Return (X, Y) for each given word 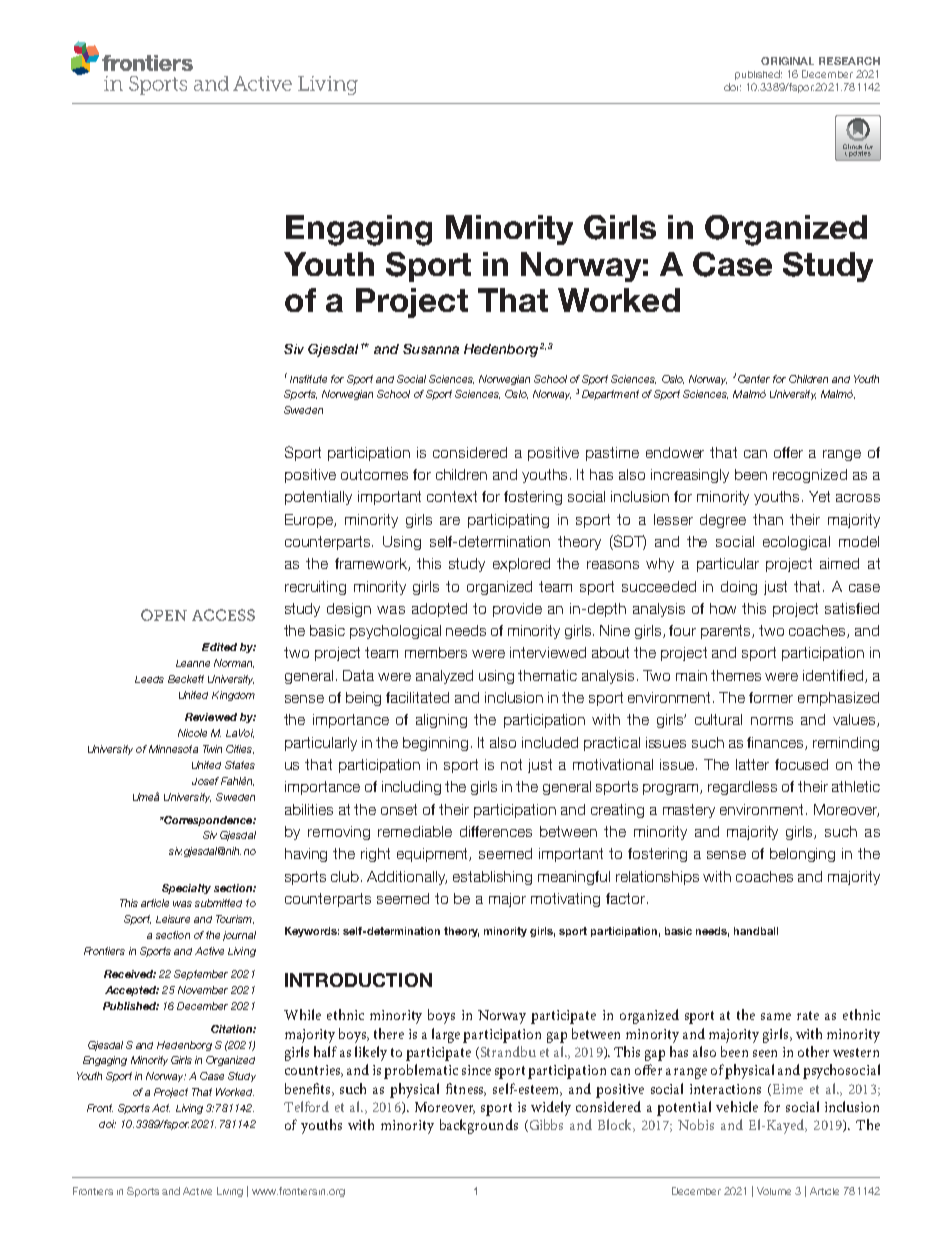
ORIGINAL (787, 61)
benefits (309, 1089)
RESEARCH (849, 61)
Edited (219, 647)
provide (517, 610)
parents (727, 632)
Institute (308, 379)
